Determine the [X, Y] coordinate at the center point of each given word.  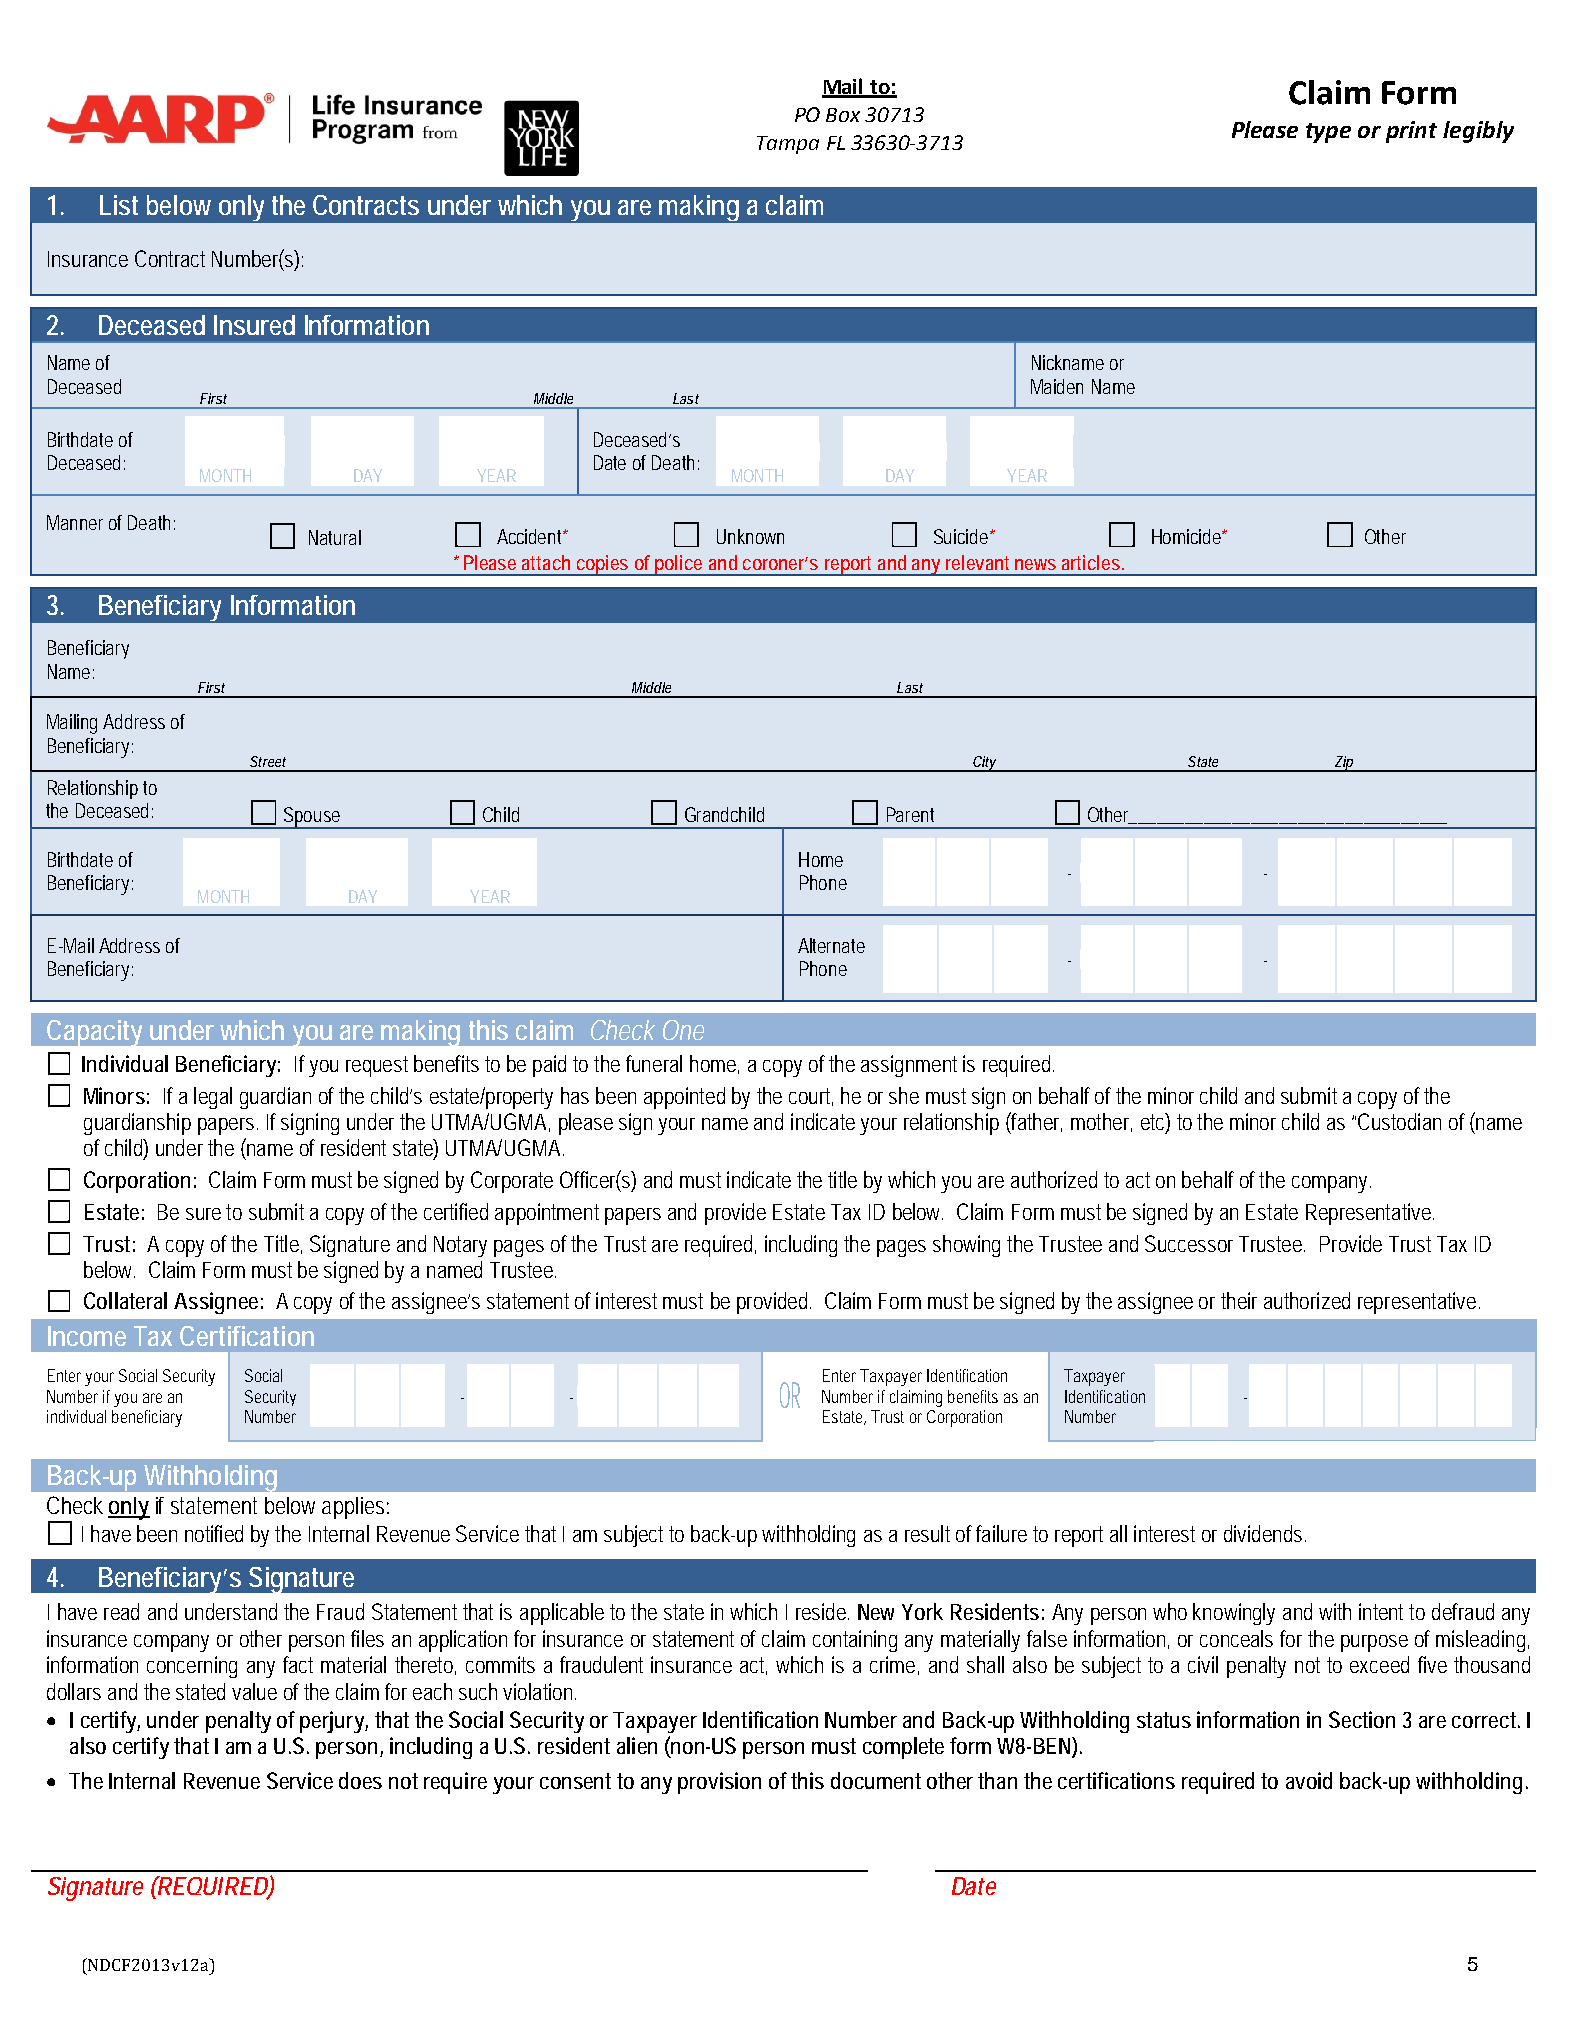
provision [719, 1783]
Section [1362, 1719]
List [119, 205]
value [254, 1691]
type [1328, 133]
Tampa [788, 145]
